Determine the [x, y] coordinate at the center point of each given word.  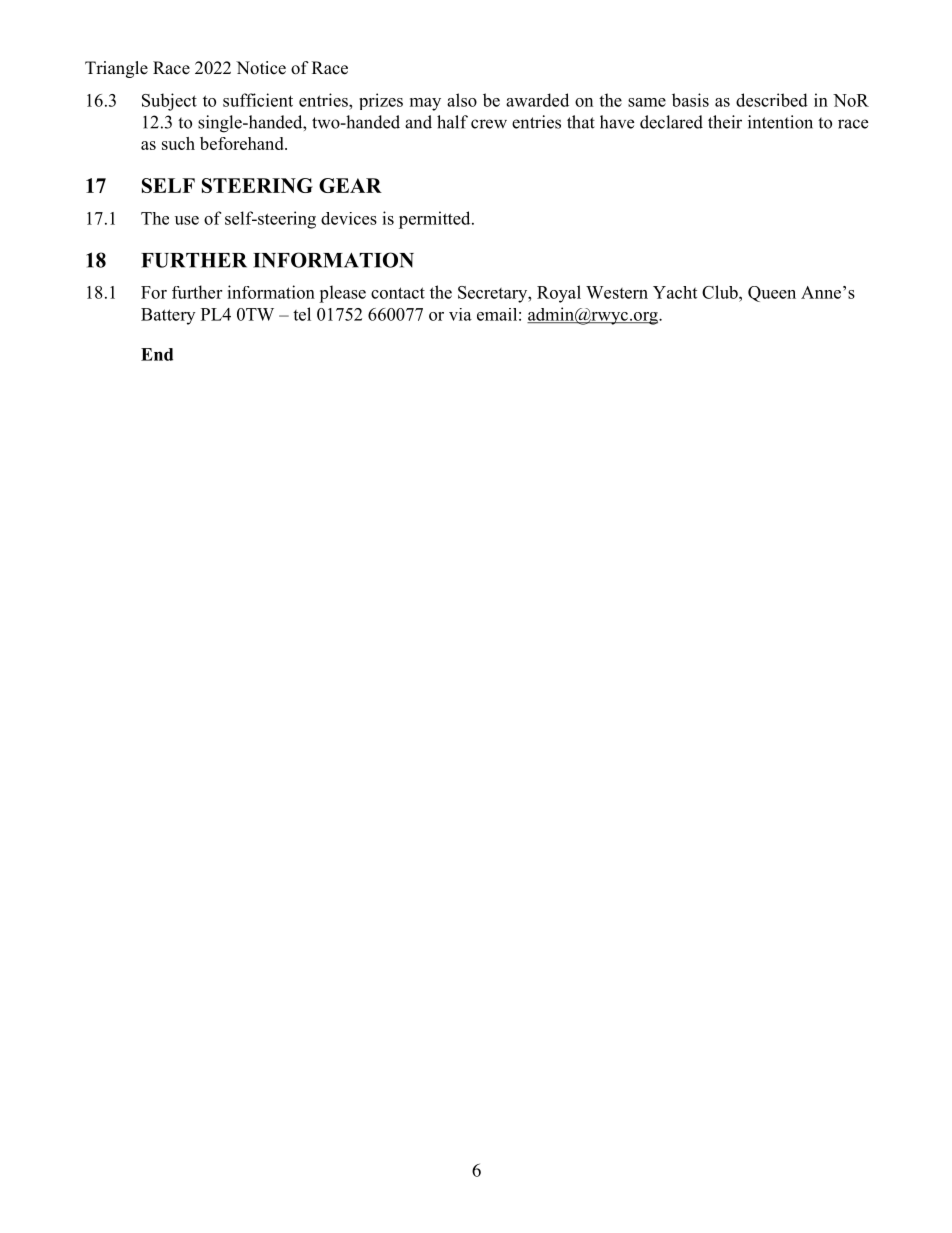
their [725, 122]
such [178, 143]
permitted [436, 220]
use [187, 220]
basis [690, 100]
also [462, 100]
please [342, 294]
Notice [261, 68]
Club [721, 292]
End [157, 354]
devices [349, 218]
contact [398, 293]
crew [489, 124]
